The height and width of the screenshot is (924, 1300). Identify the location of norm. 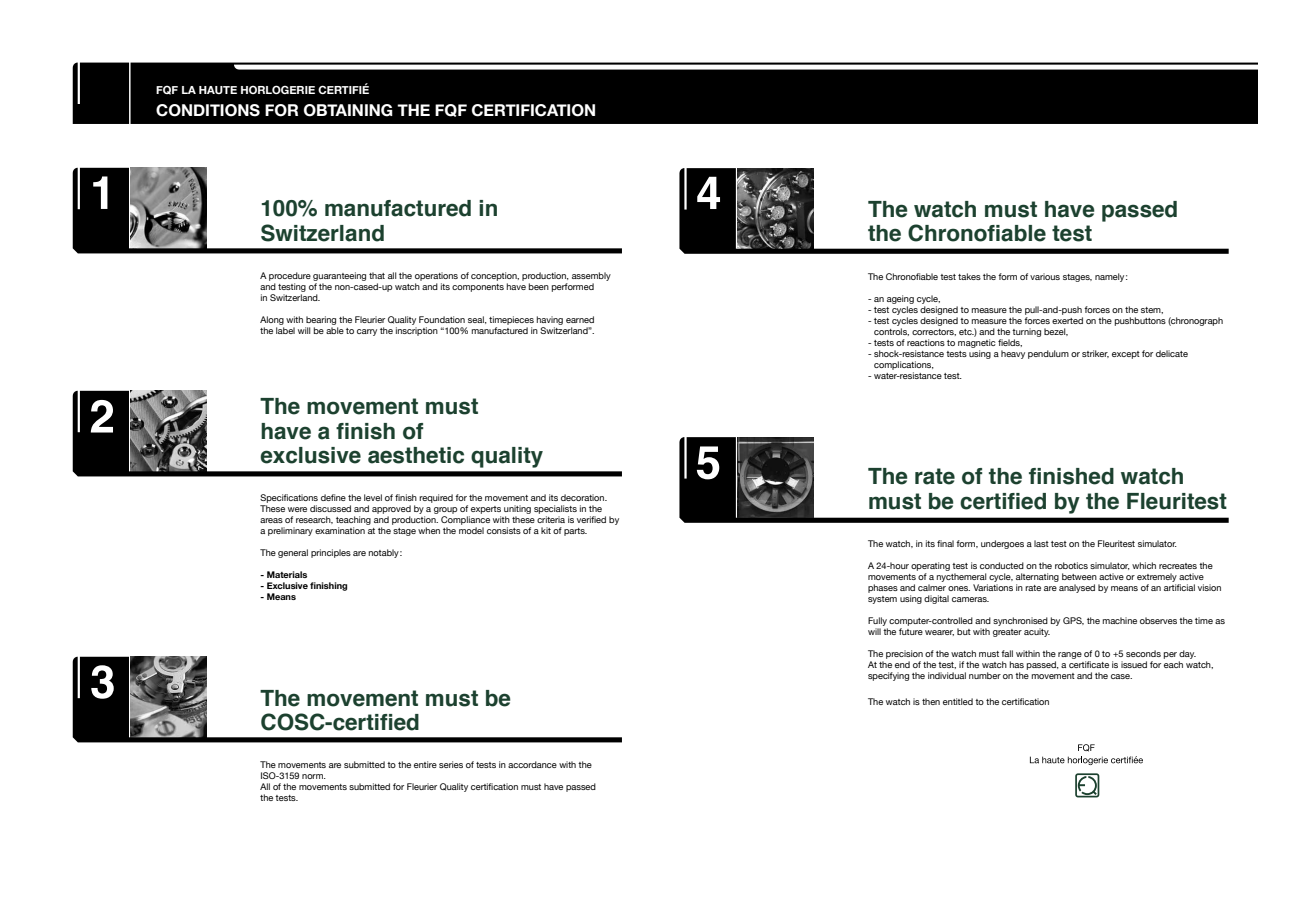
(313, 776).
